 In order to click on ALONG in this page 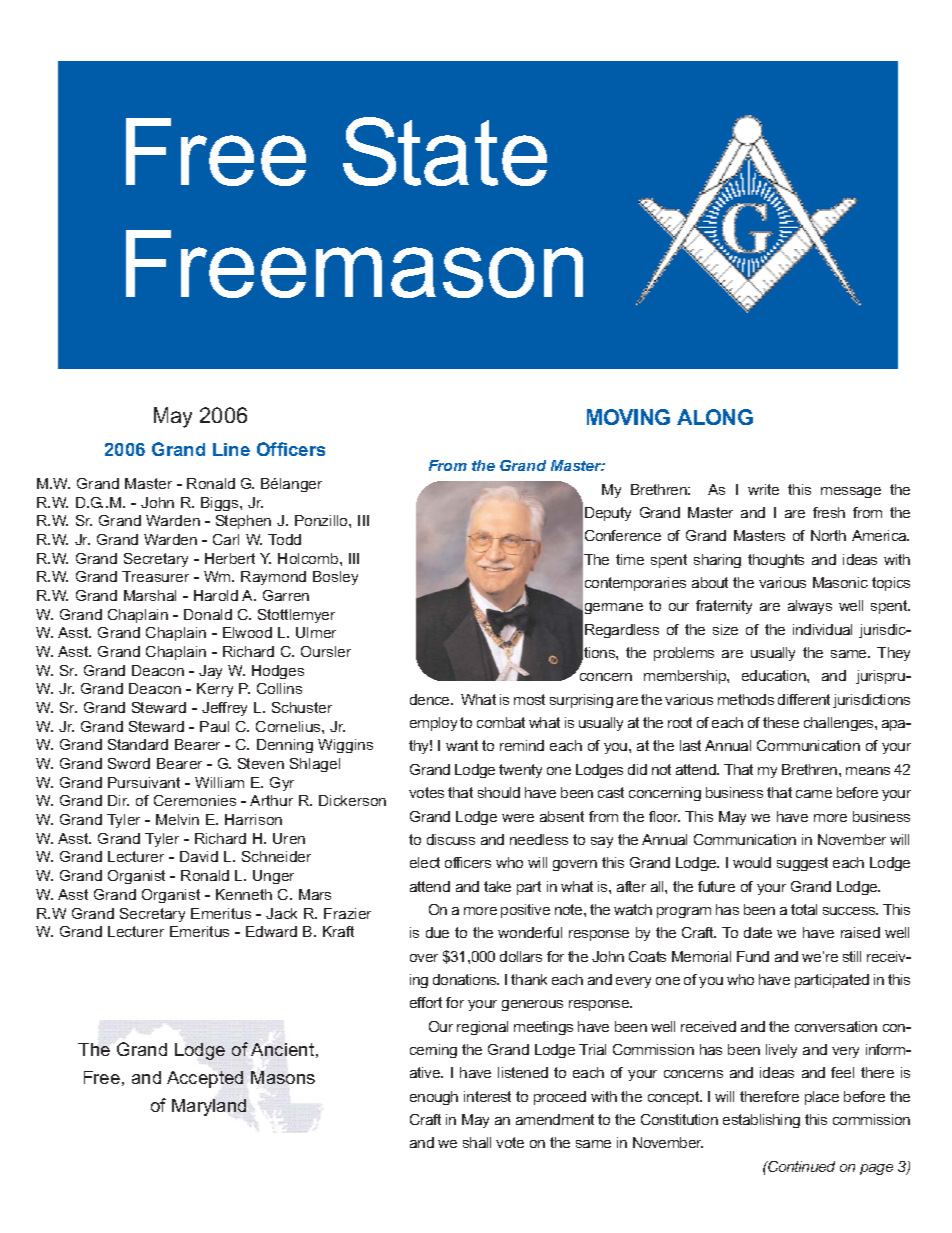, I will do `click(715, 417)`.
